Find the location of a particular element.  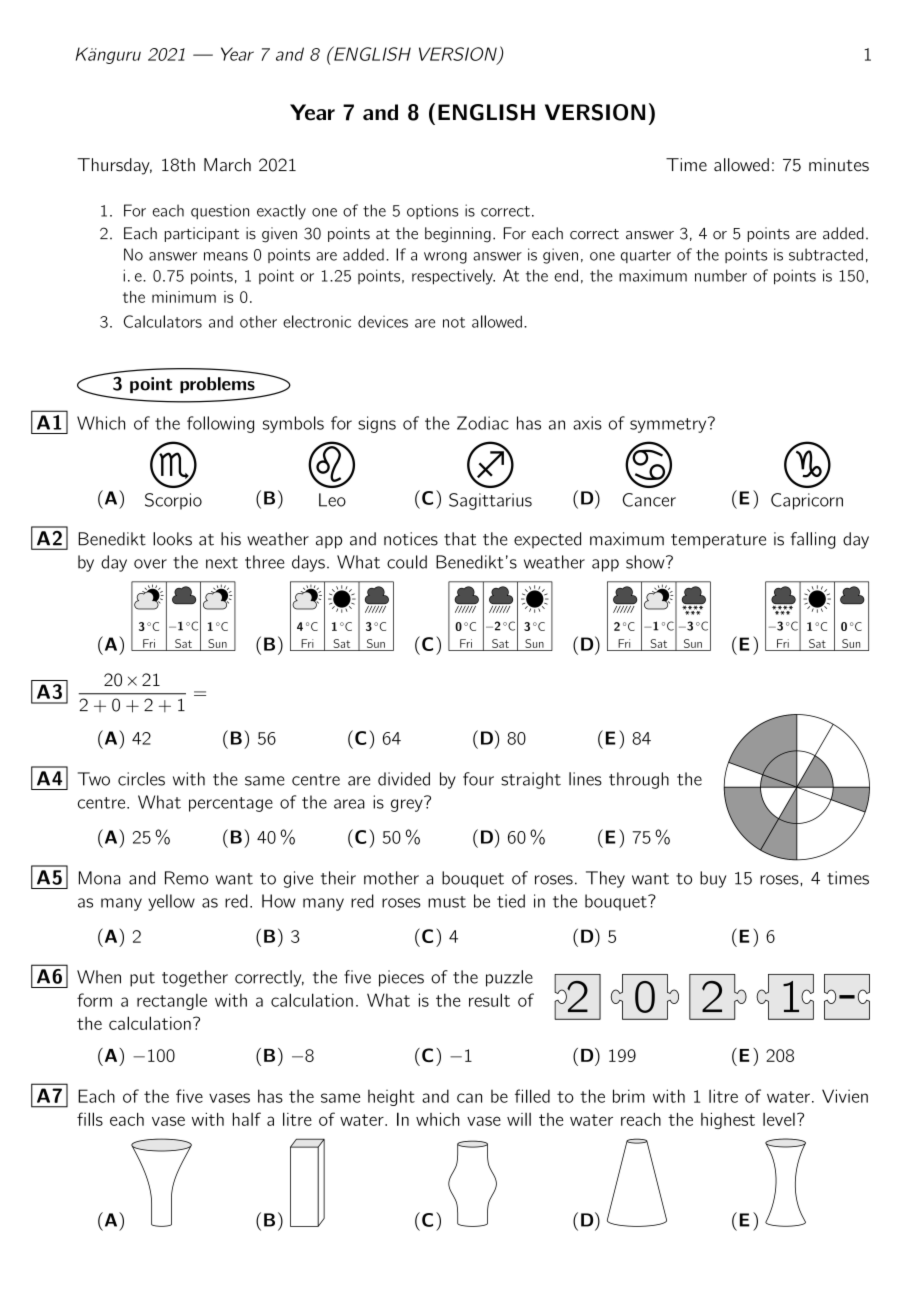

question is located at coordinates (220, 211).
